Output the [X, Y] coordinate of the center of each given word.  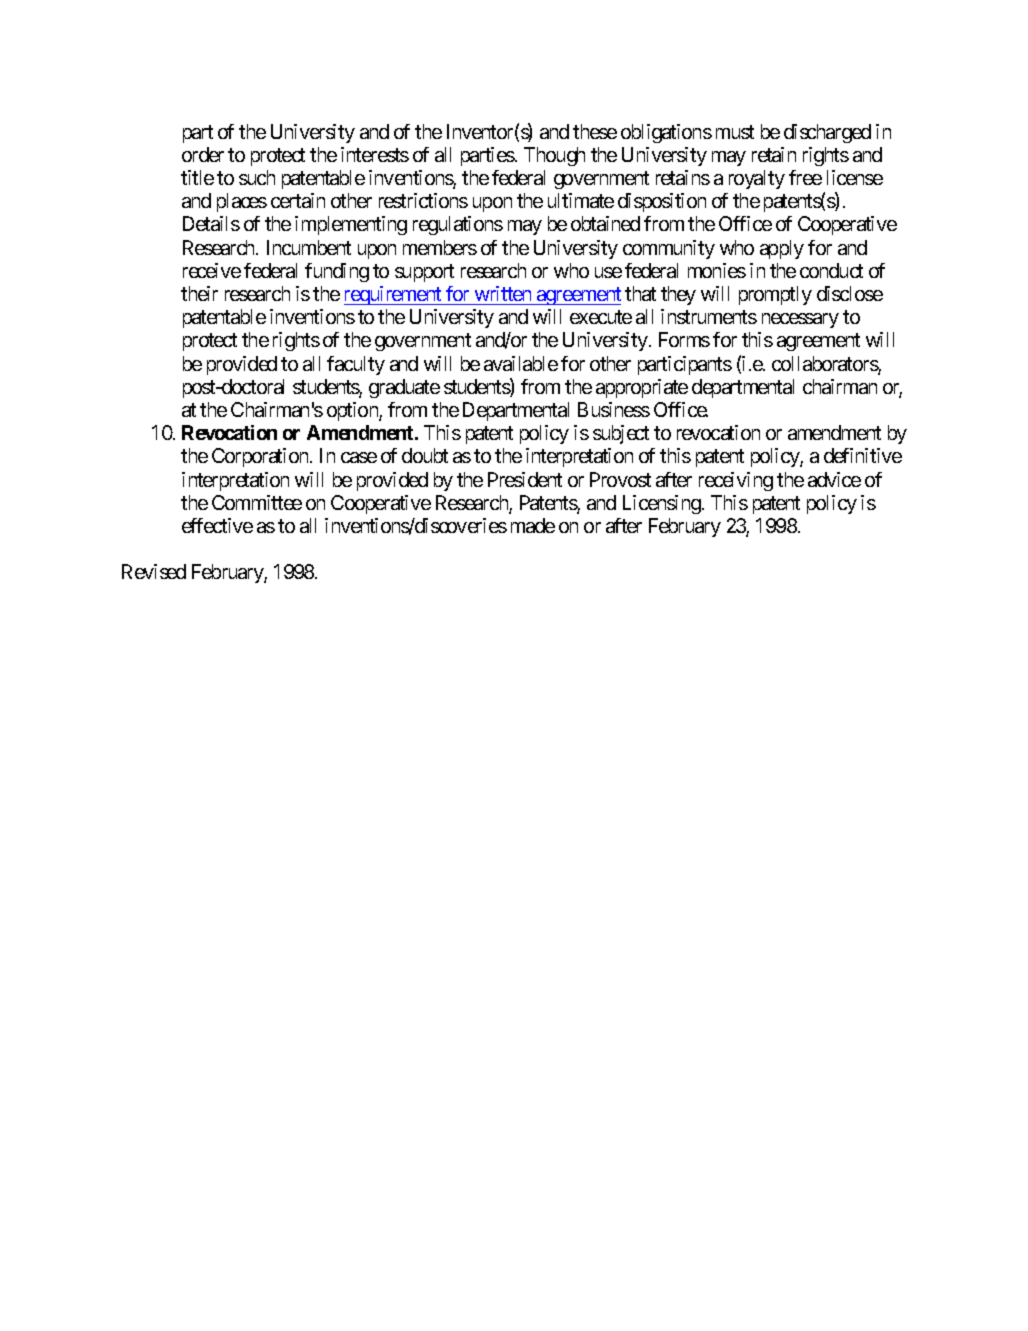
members [440, 247]
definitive [863, 455]
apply [782, 249]
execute [601, 317]
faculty [356, 365]
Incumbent [309, 247]
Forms [684, 339]
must [735, 132]
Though [554, 156]
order [203, 154]
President [525, 479]
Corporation [261, 457]
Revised [154, 571]
